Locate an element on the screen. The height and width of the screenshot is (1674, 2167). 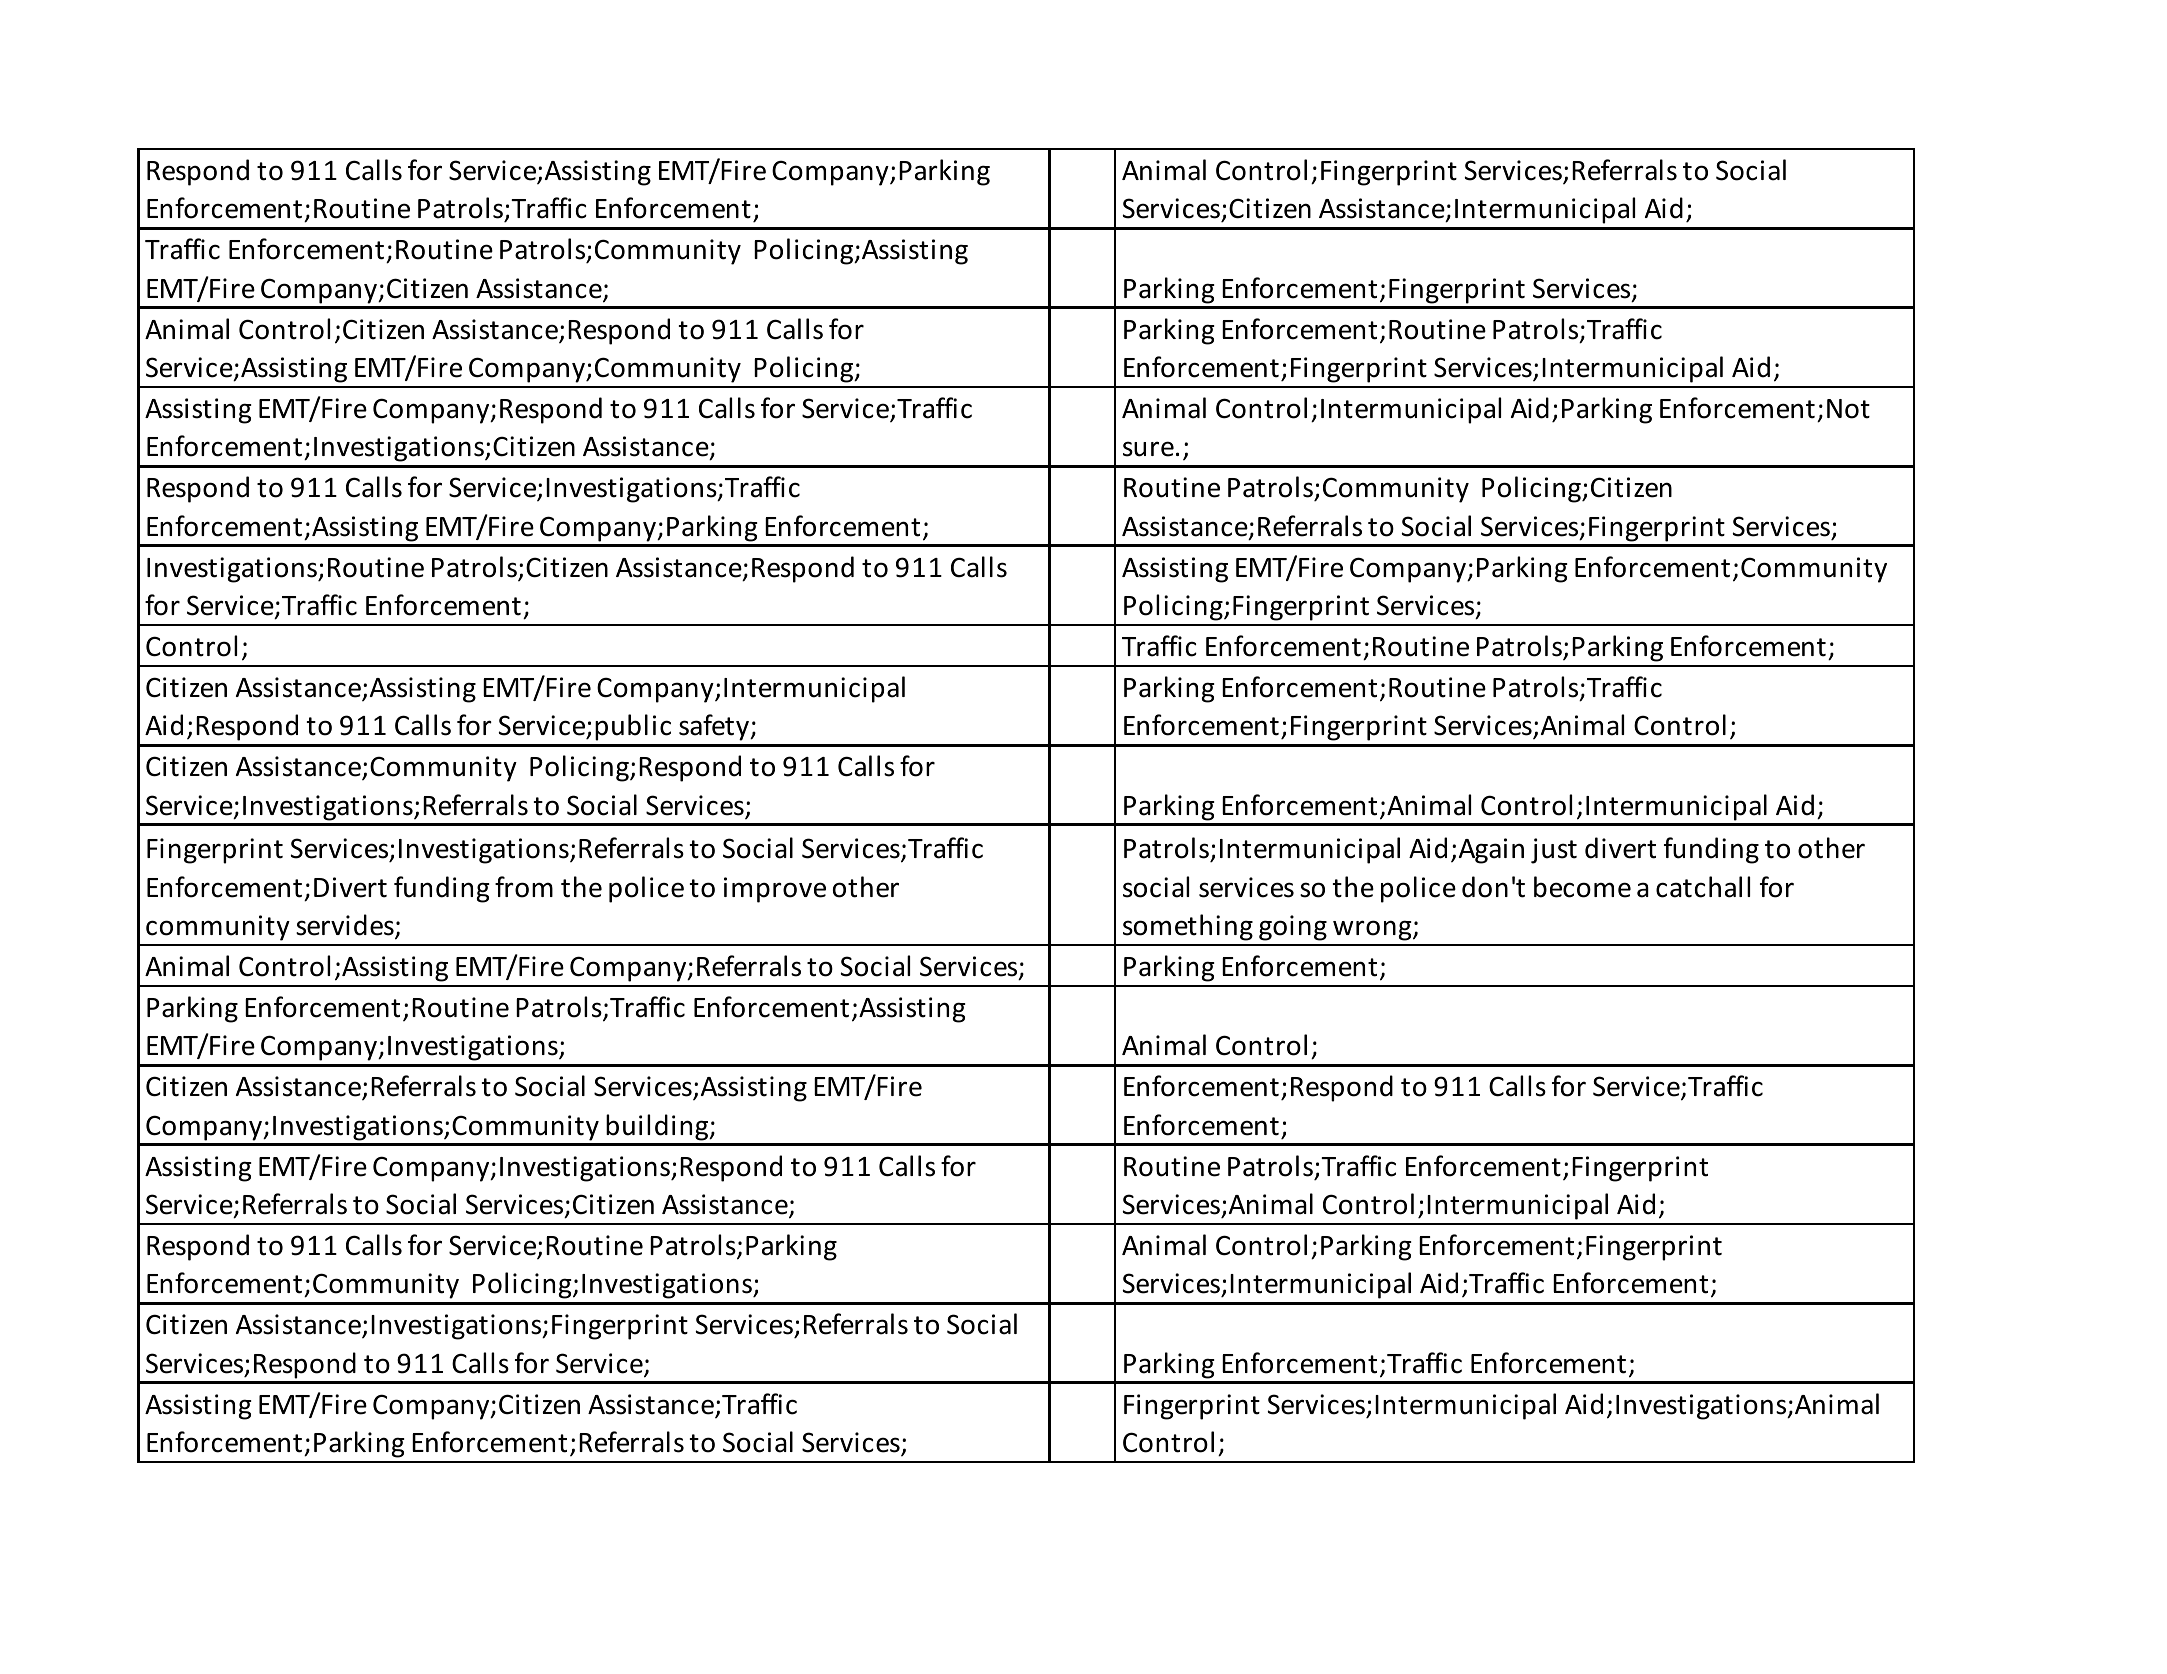
become is located at coordinates (1582, 887).
